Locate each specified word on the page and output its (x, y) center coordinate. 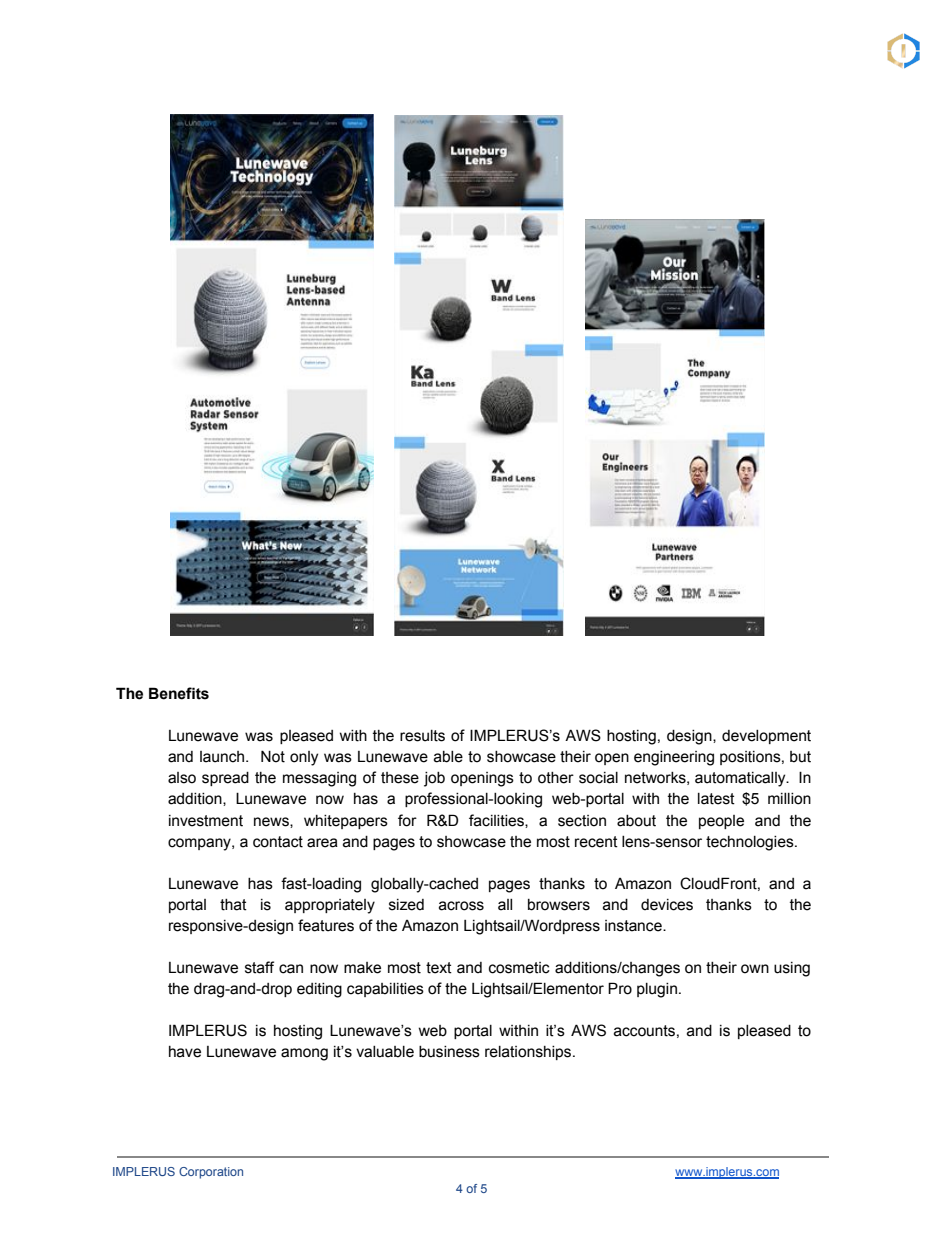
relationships (529, 1053)
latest (716, 799)
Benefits (179, 693)
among (304, 1054)
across (461, 906)
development (766, 737)
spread (225, 779)
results (422, 736)
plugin (657, 990)
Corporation (211, 1173)
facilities (497, 821)
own (755, 969)
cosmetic (519, 968)
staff (259, 967)
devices (667, 905)
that (233, 905)
